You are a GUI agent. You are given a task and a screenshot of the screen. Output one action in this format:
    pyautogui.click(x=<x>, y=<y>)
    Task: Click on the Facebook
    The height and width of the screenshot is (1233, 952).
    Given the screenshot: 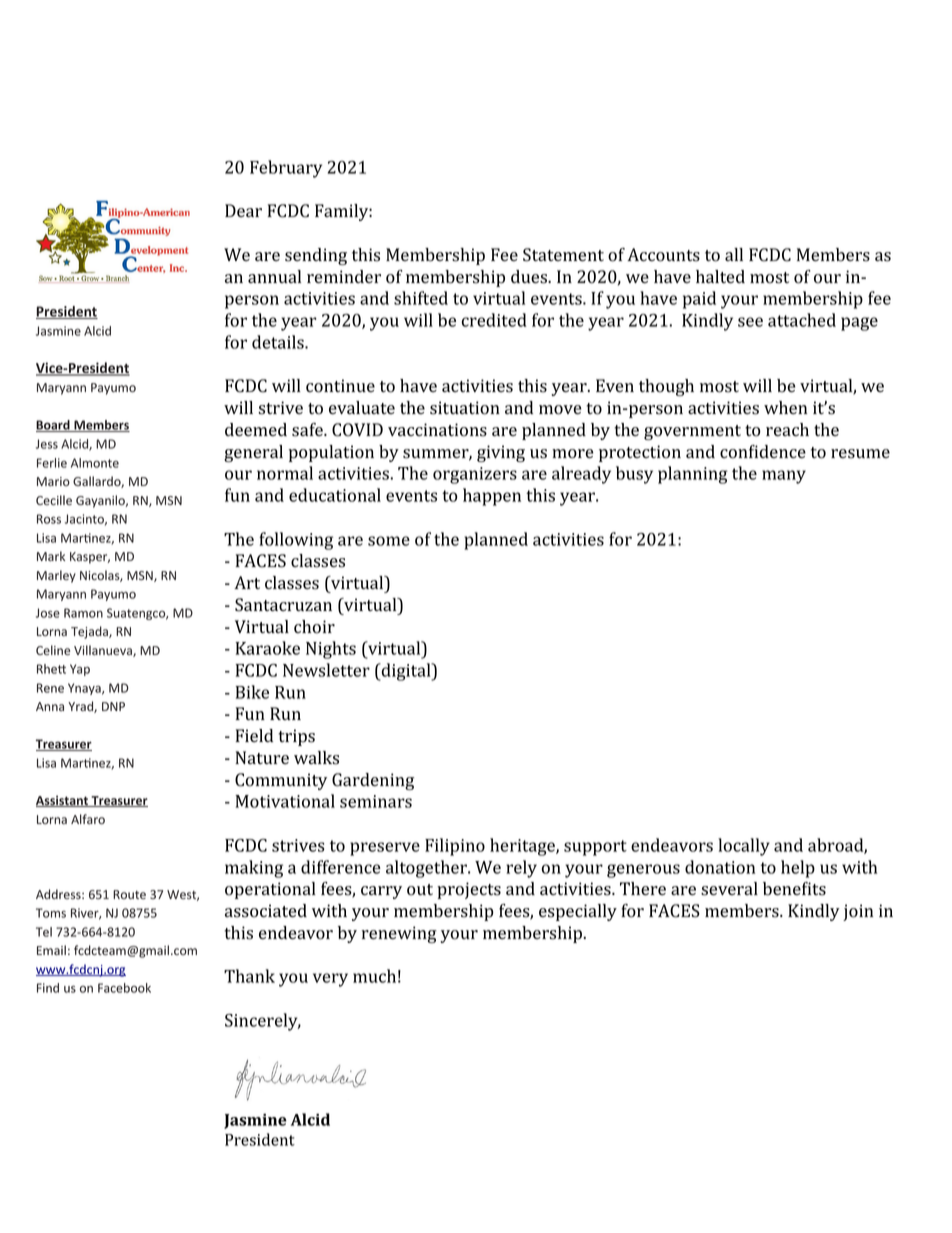 What is the action you would take?
    pyautogui.click(x=124, y=988)
